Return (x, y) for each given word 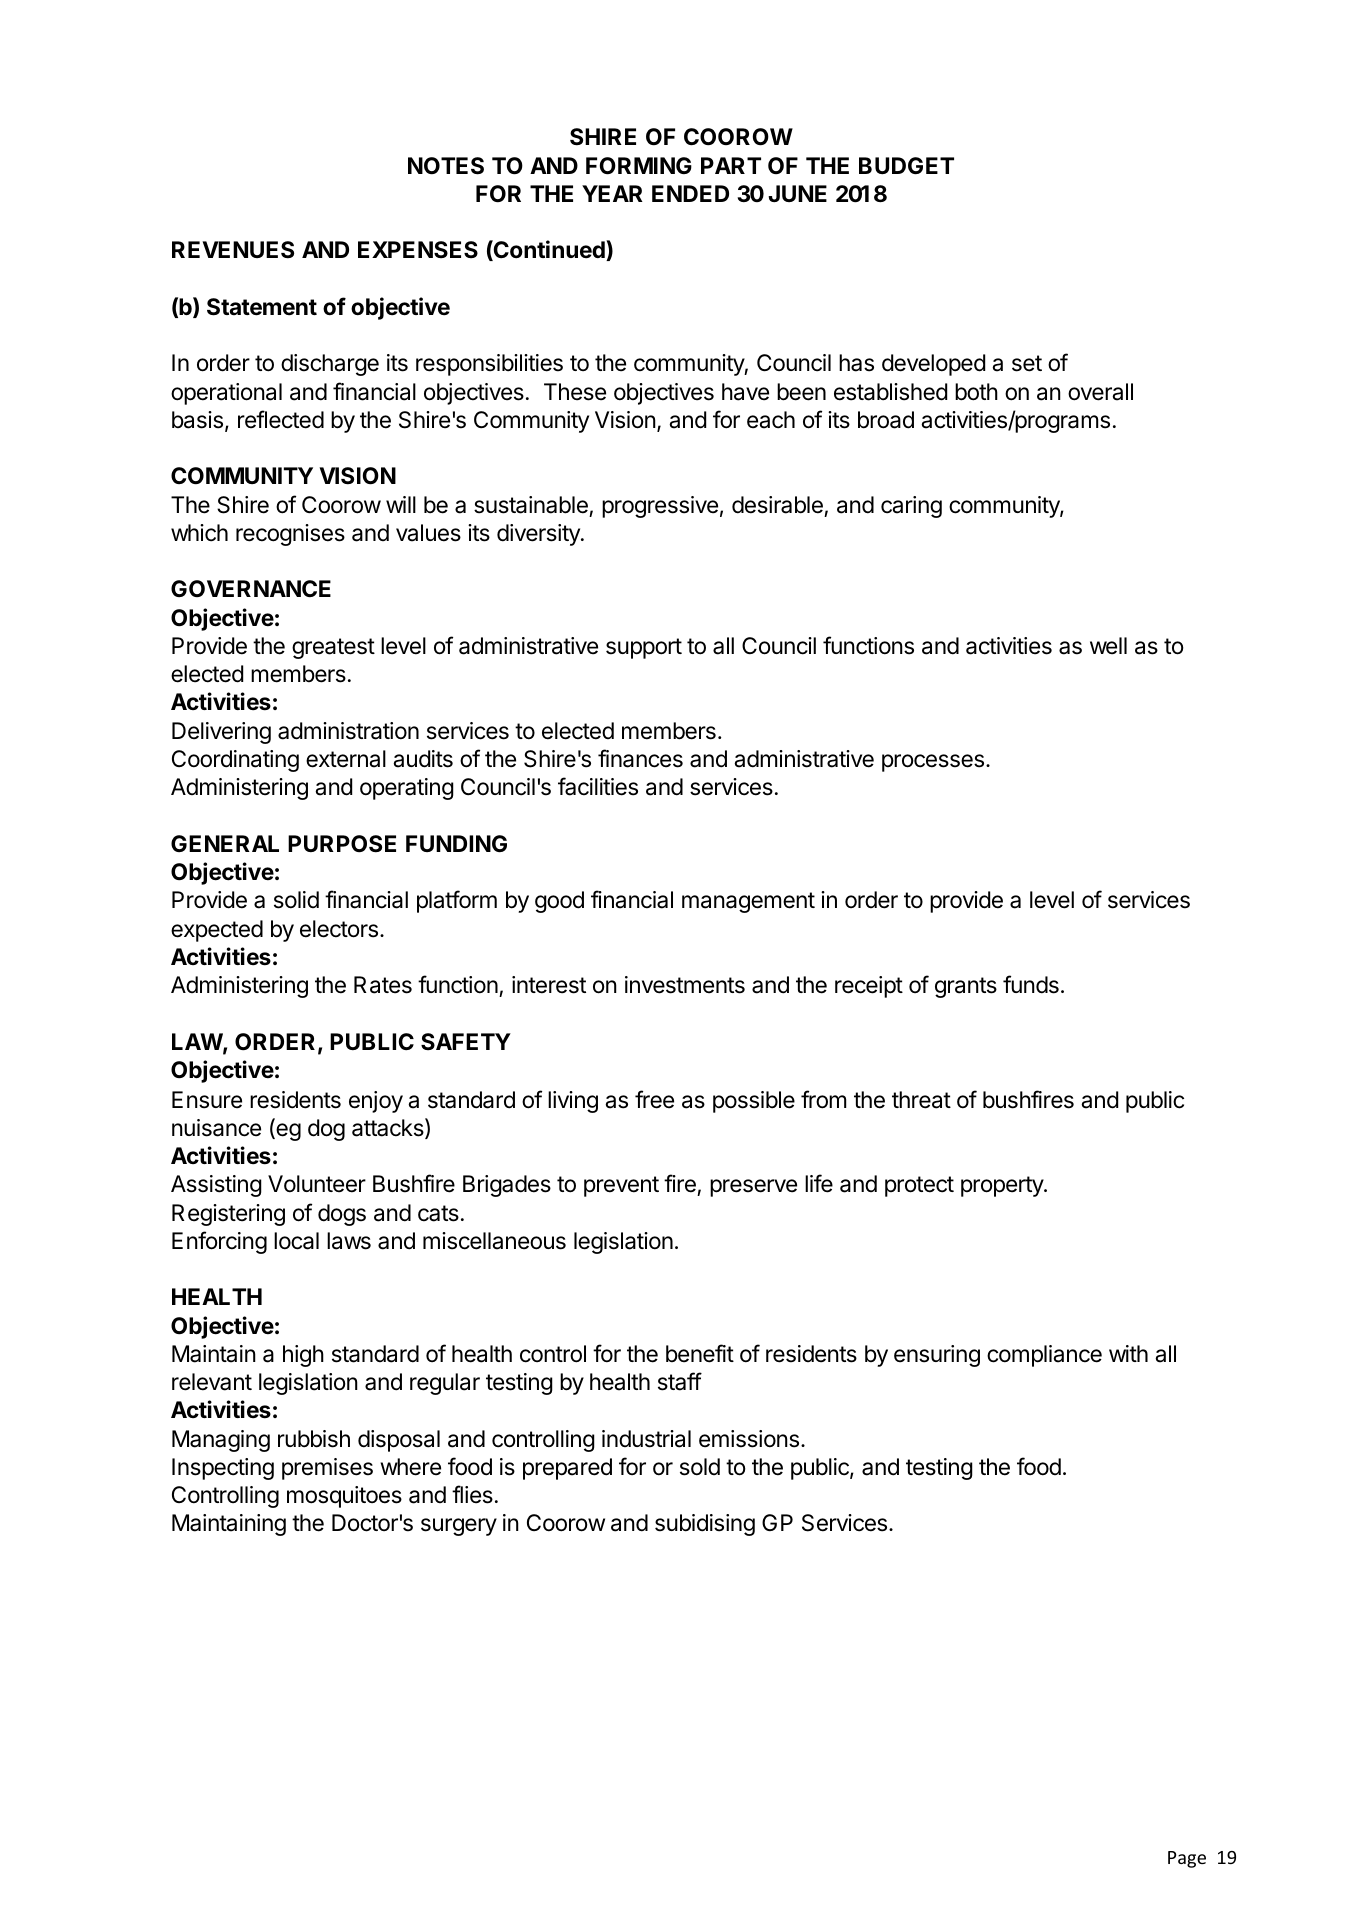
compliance (1044, 1356)
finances (640, 758)
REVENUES (233, 250)
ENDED (690, 193)
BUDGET (906, 166)
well (1108, 646)
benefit (700, 1353)
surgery (459, 1527)
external (346, 759)
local (296, 1241)
